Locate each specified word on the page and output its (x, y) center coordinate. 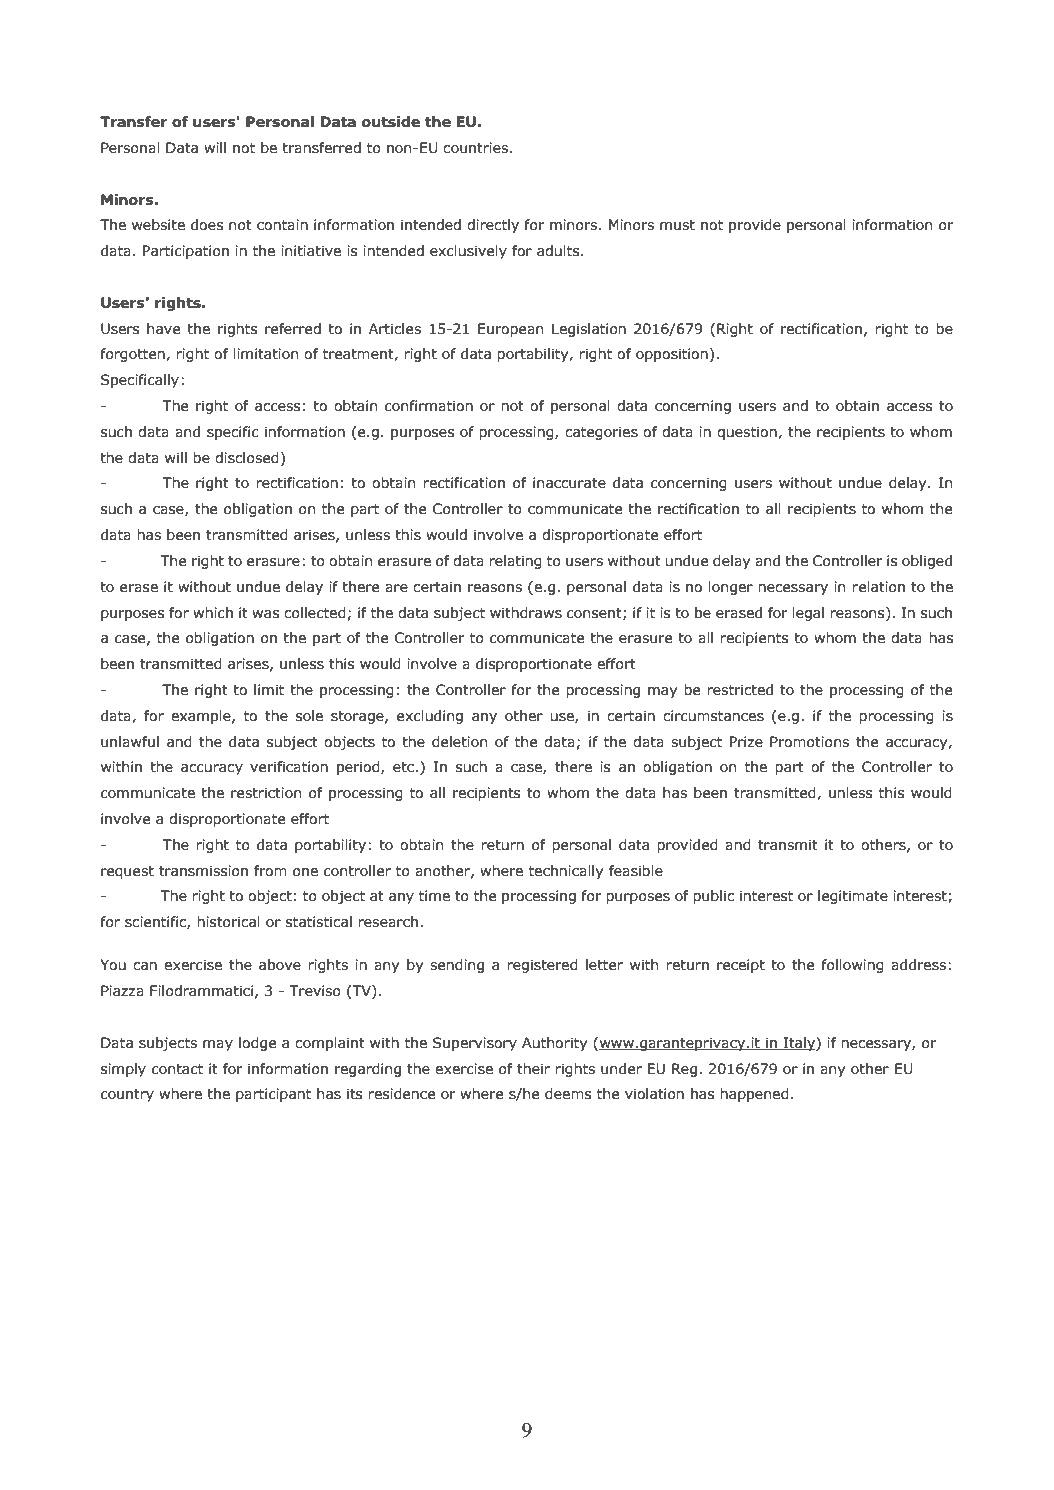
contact (177, 1069)
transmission (203, 871)
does (207, 225)
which (213, 613)
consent (595, 614)
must (677, 225)
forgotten (133, 355)
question (748, 433)
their (533, 1069)
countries (475, 148)
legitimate (853, 897)
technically (566, 872)
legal (808, 614)
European (510, 330)
